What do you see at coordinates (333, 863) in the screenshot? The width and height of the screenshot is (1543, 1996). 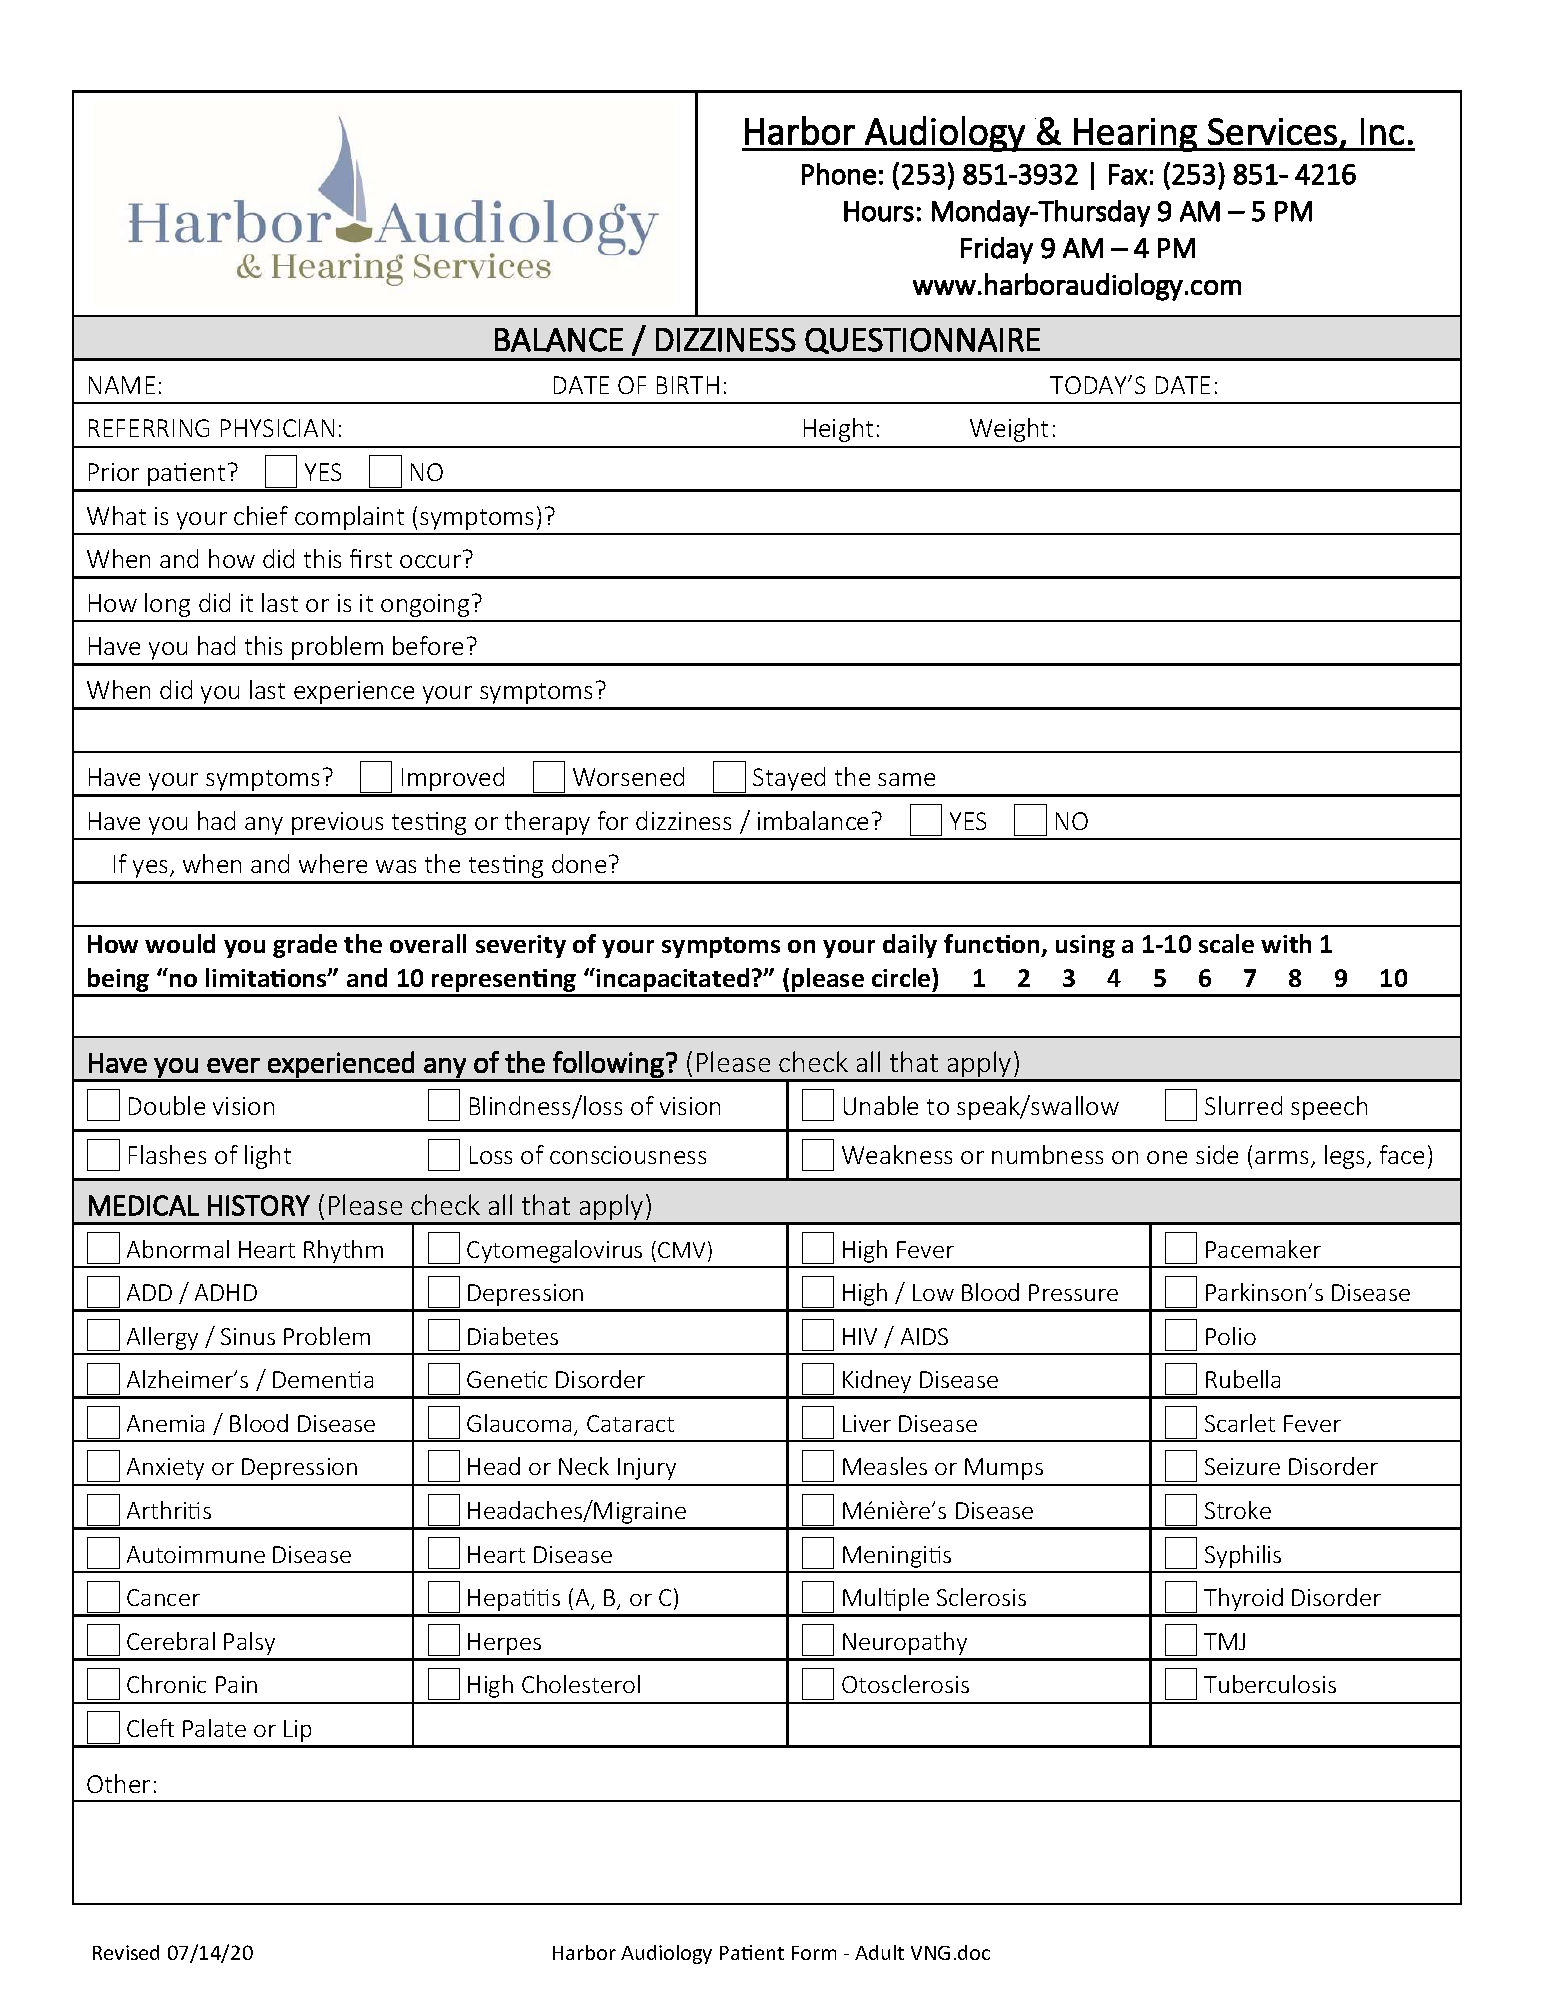 I see `where` at bounding box center [333, 863].
